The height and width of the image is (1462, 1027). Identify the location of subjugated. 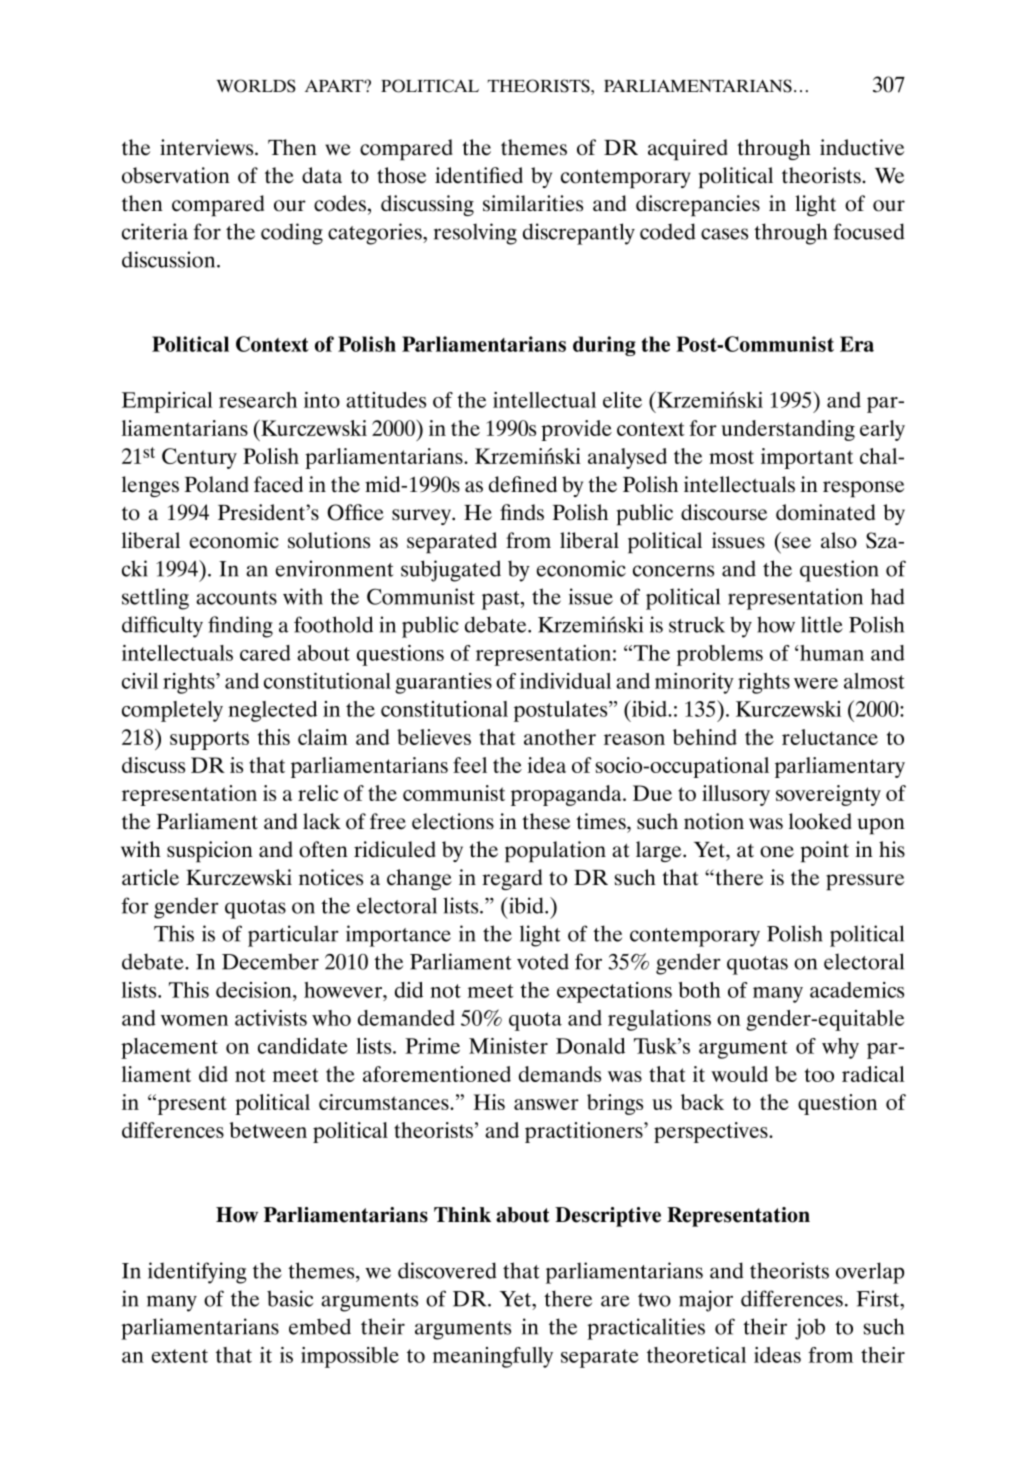
(451, 571).
